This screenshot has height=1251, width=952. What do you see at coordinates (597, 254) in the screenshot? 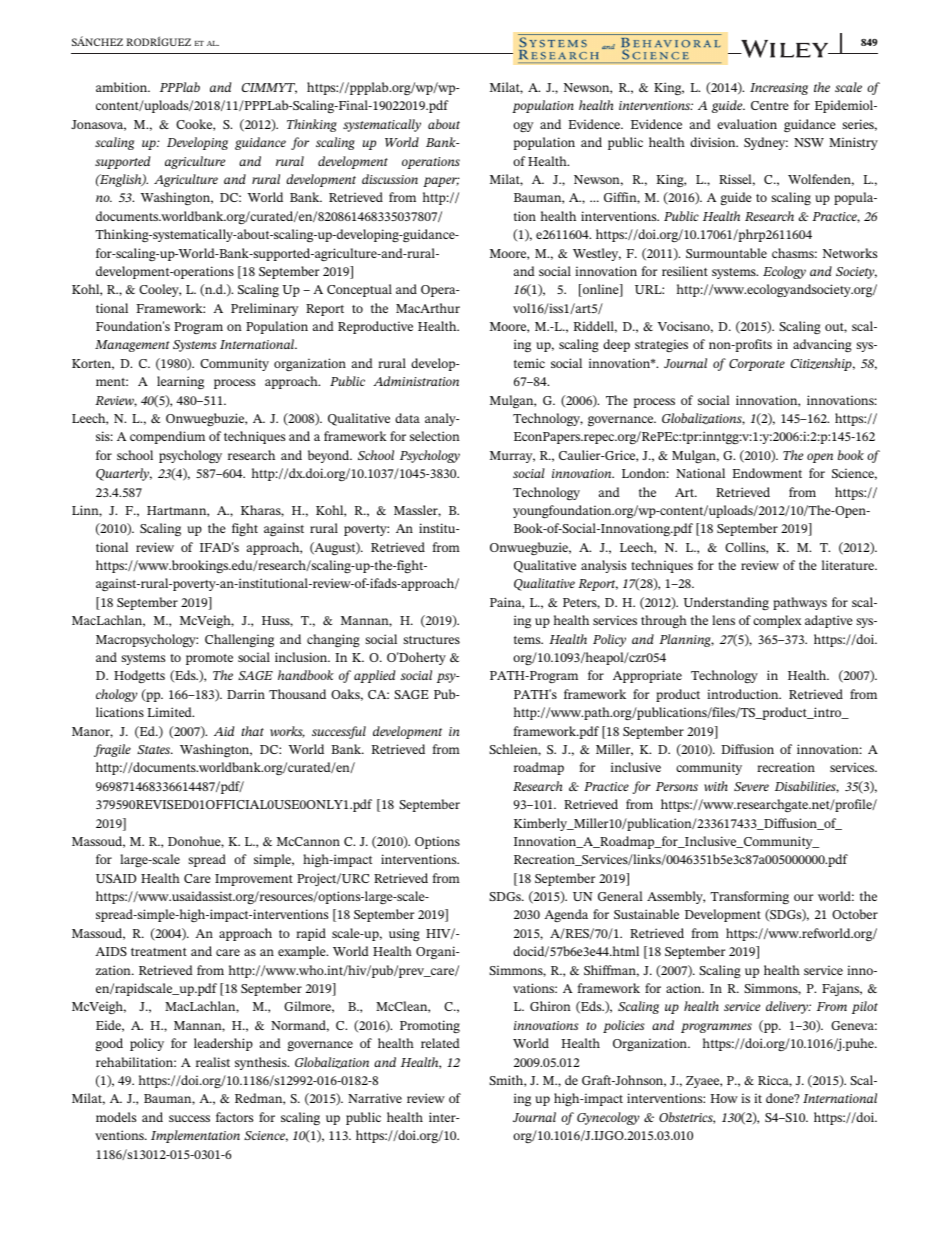
I see `Westley` at bounding box center [597, 254].
